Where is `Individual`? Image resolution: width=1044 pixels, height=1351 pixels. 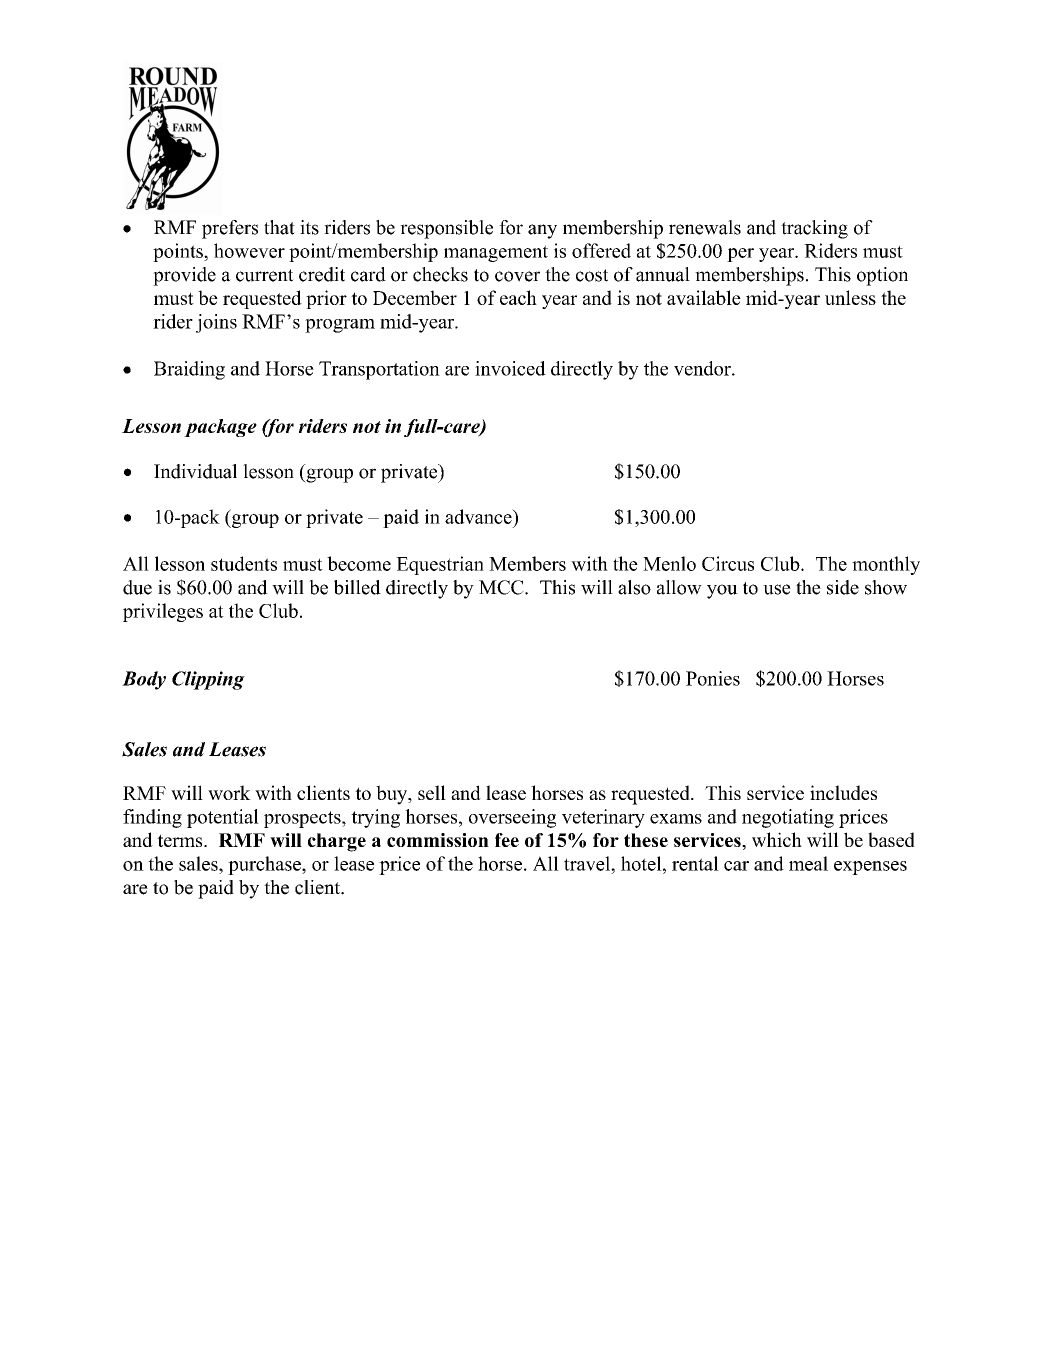
Individual is located at coordinates (195, 471).
